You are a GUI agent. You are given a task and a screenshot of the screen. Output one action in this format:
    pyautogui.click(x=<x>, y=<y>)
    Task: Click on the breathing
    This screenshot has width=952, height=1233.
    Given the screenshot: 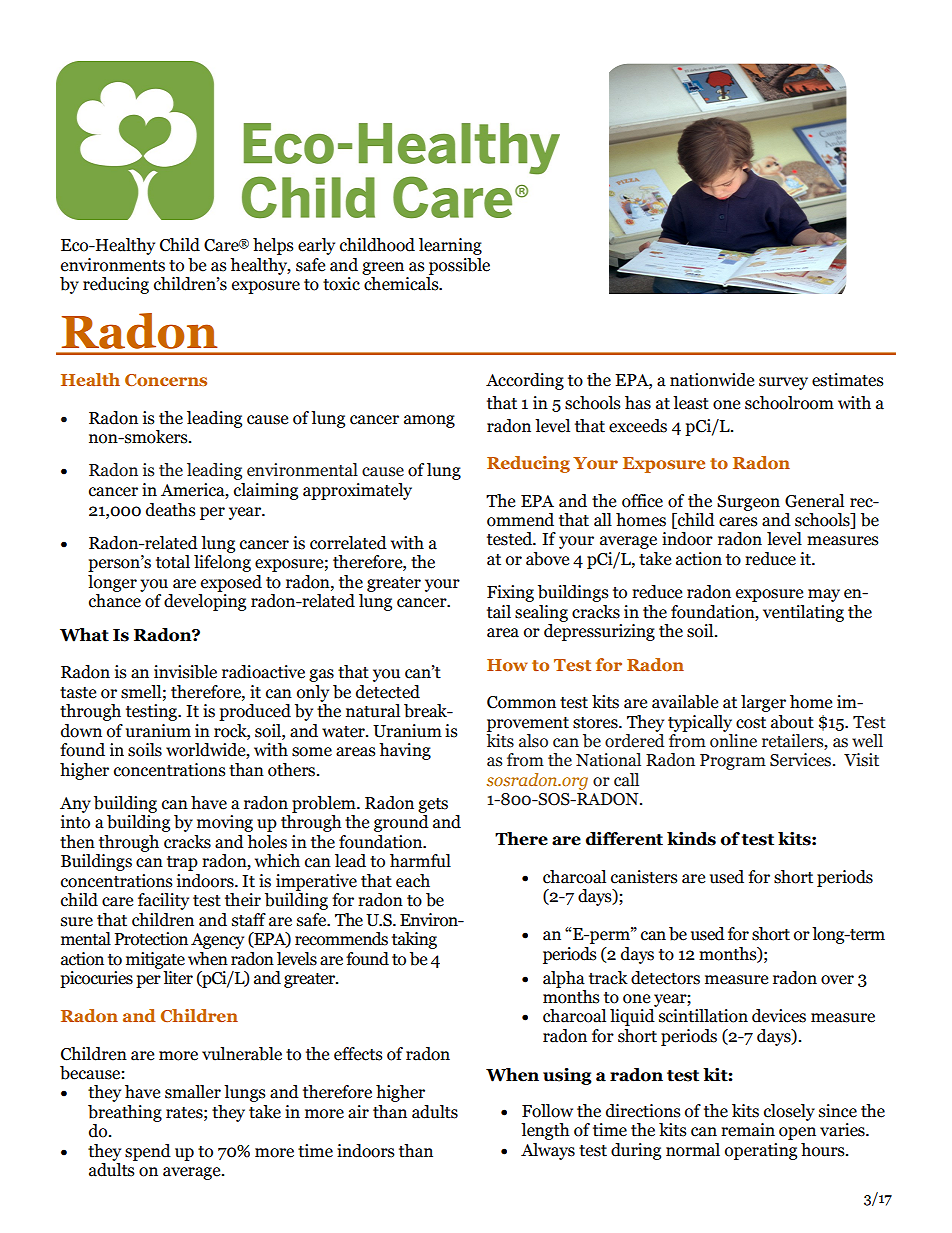 What is the action you would take?
    pyautogui.click(x=125, y=1113)
